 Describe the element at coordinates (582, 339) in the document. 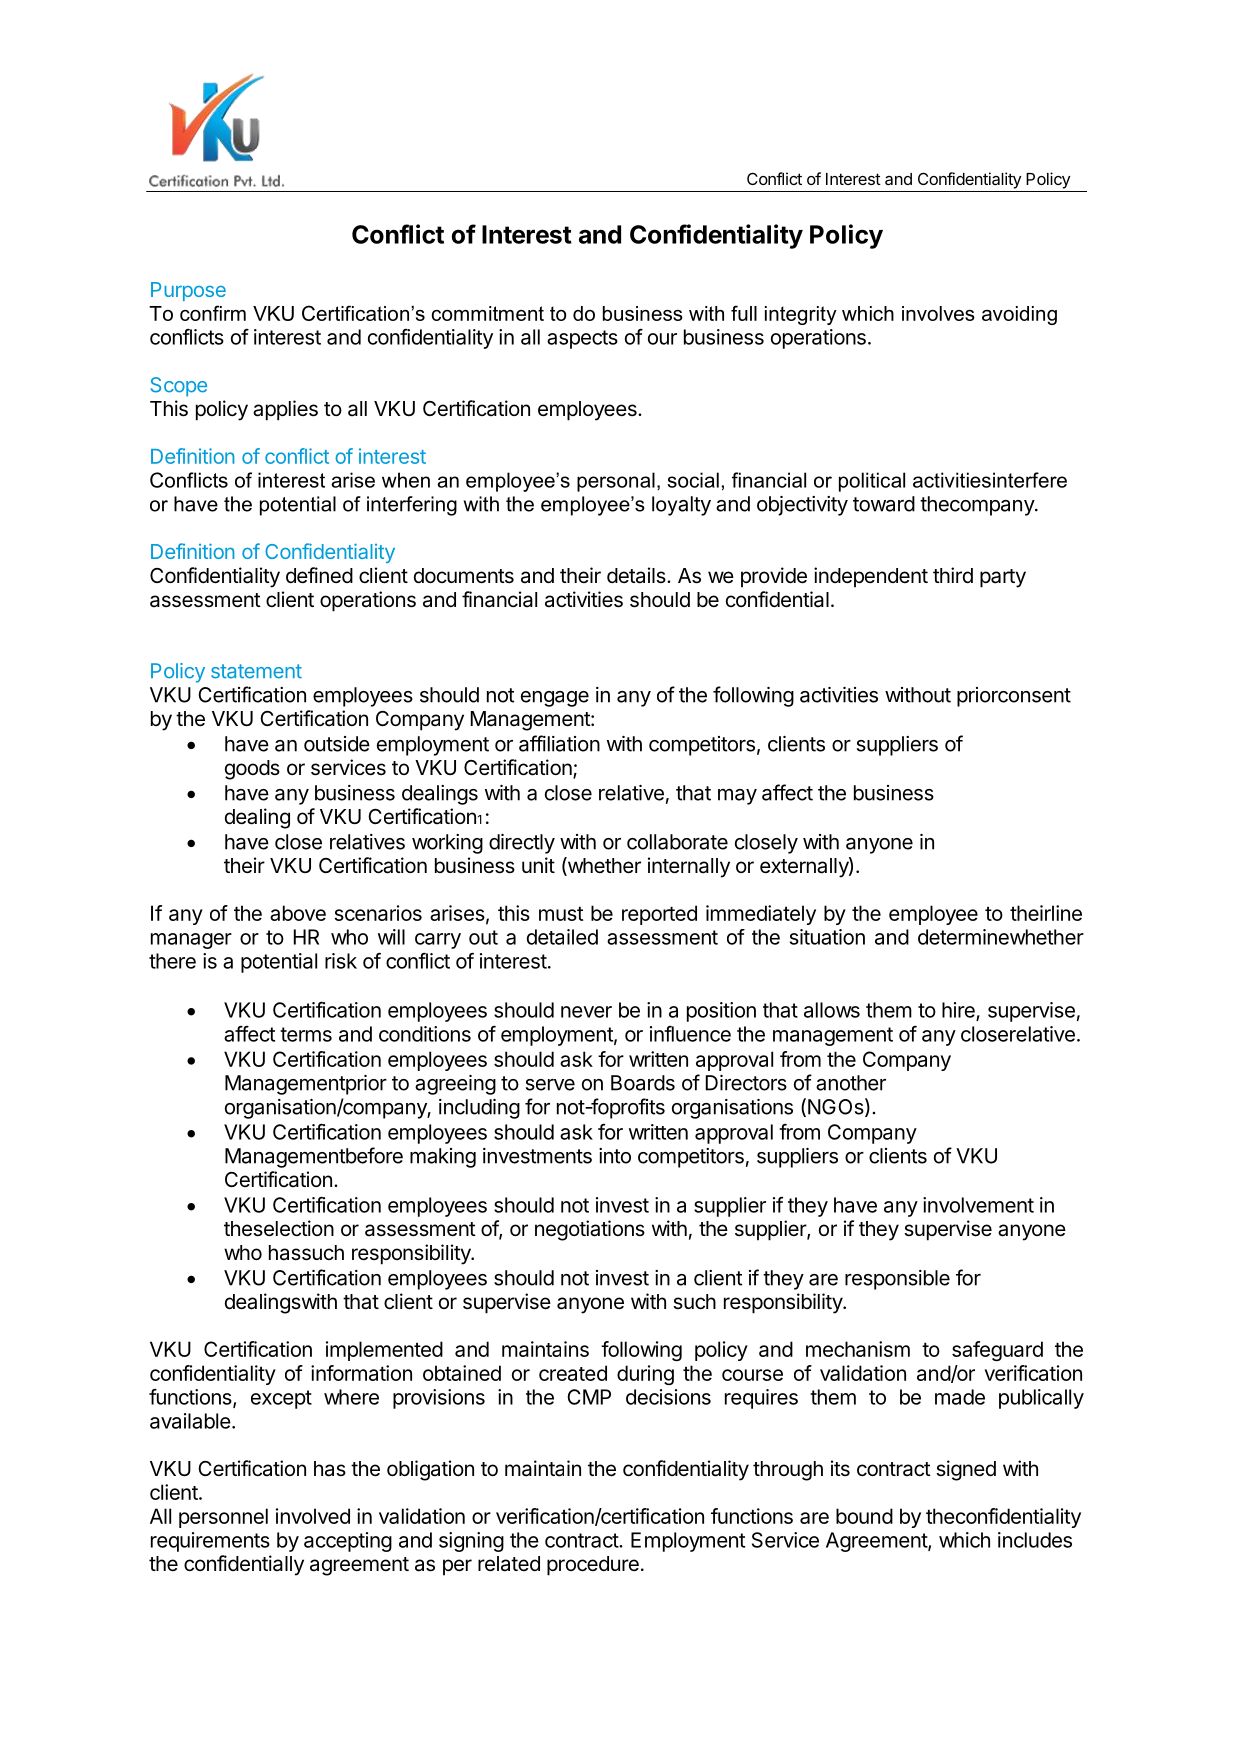

I see `aspects` at that location.
